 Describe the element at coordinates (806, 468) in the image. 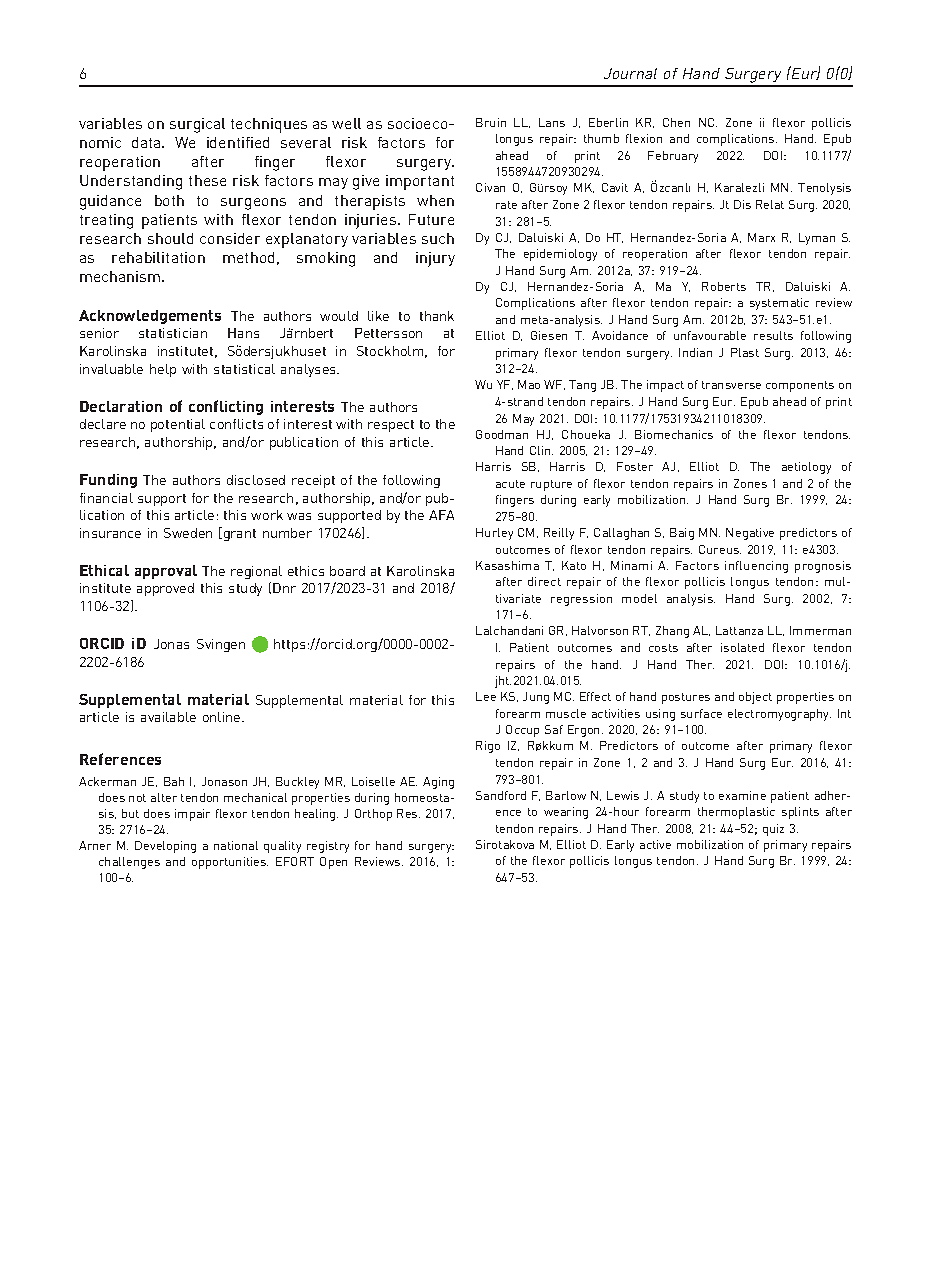

I see `aetiology` at that location.
